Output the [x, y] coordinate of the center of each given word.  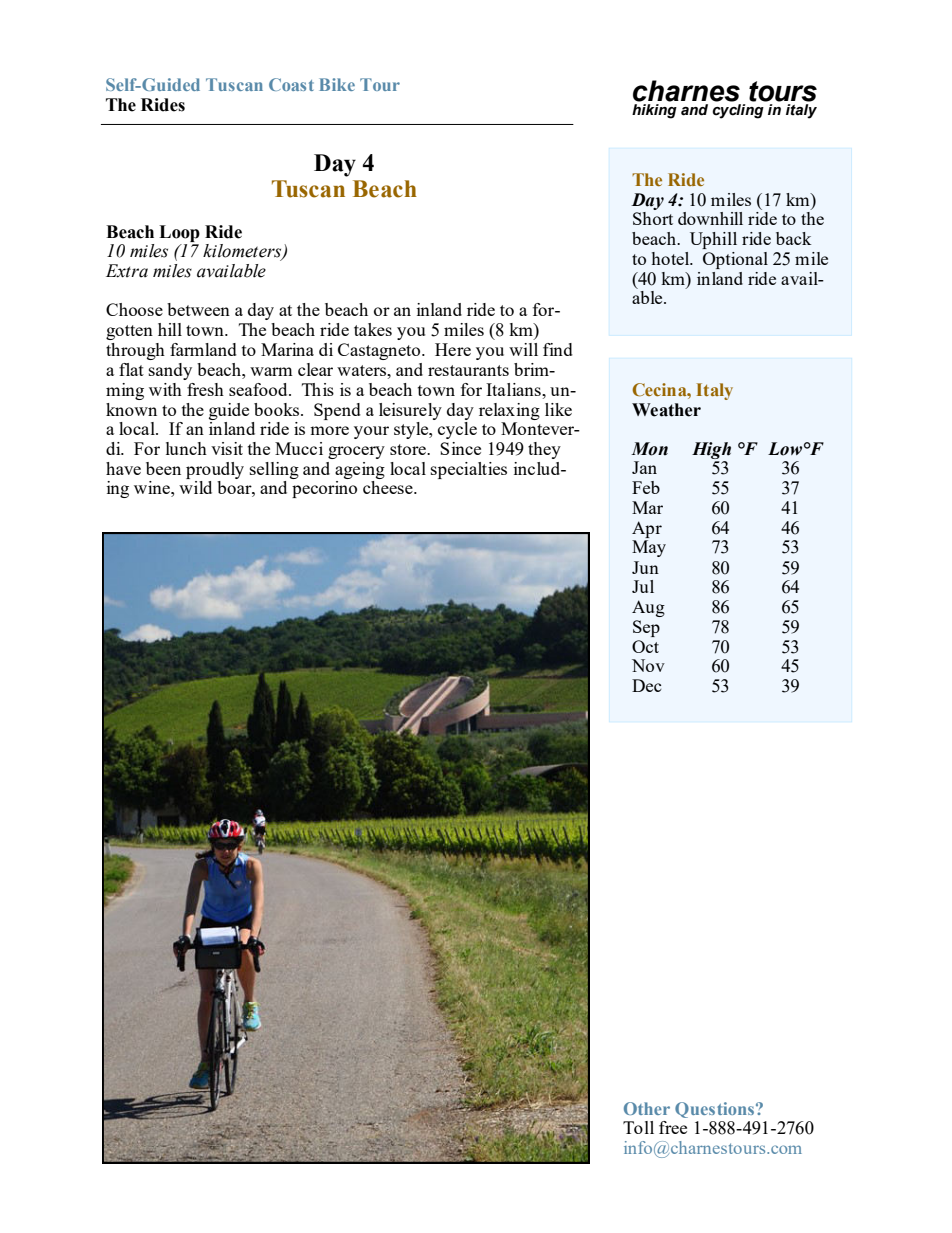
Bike [337, 84]
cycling [738, 111]
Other [647, 1108]
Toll [638, 1127]
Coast [291, 84]
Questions [716, 1110]
